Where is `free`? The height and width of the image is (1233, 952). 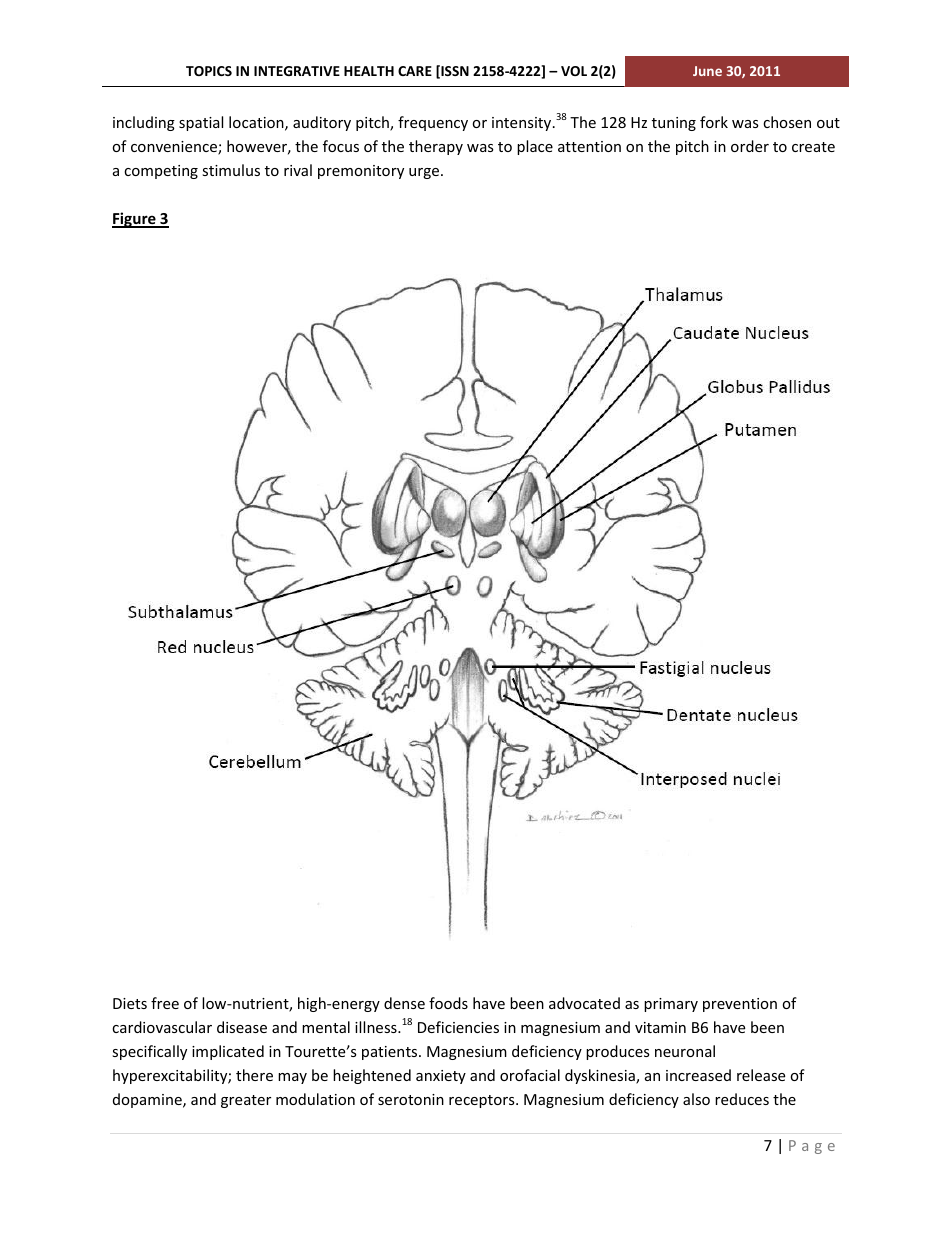
free is located at coordinates (165, 1003).
